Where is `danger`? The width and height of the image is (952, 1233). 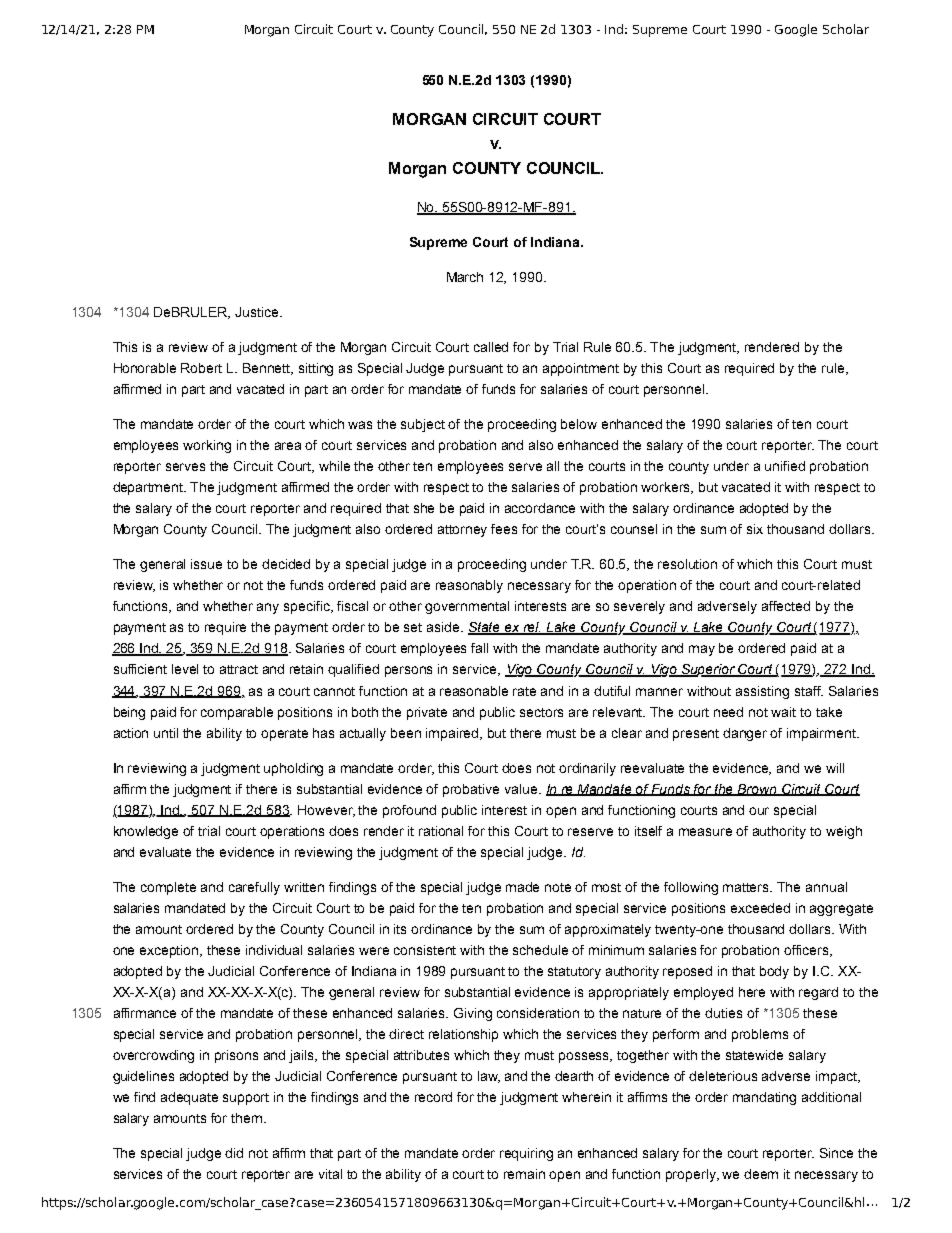 danger is located at coordinates (745, 734).
